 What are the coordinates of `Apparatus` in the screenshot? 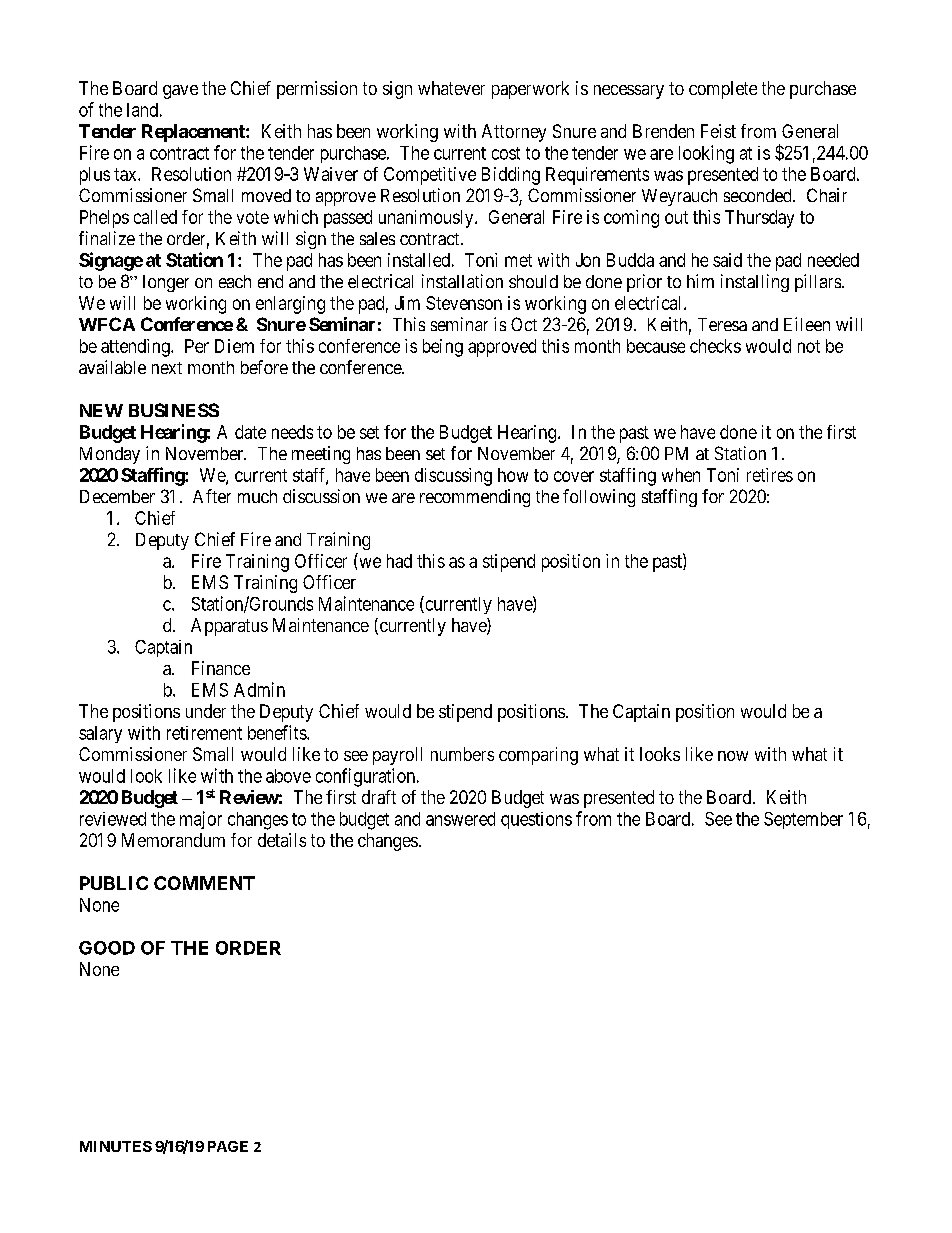 It's located at (229, 627).
